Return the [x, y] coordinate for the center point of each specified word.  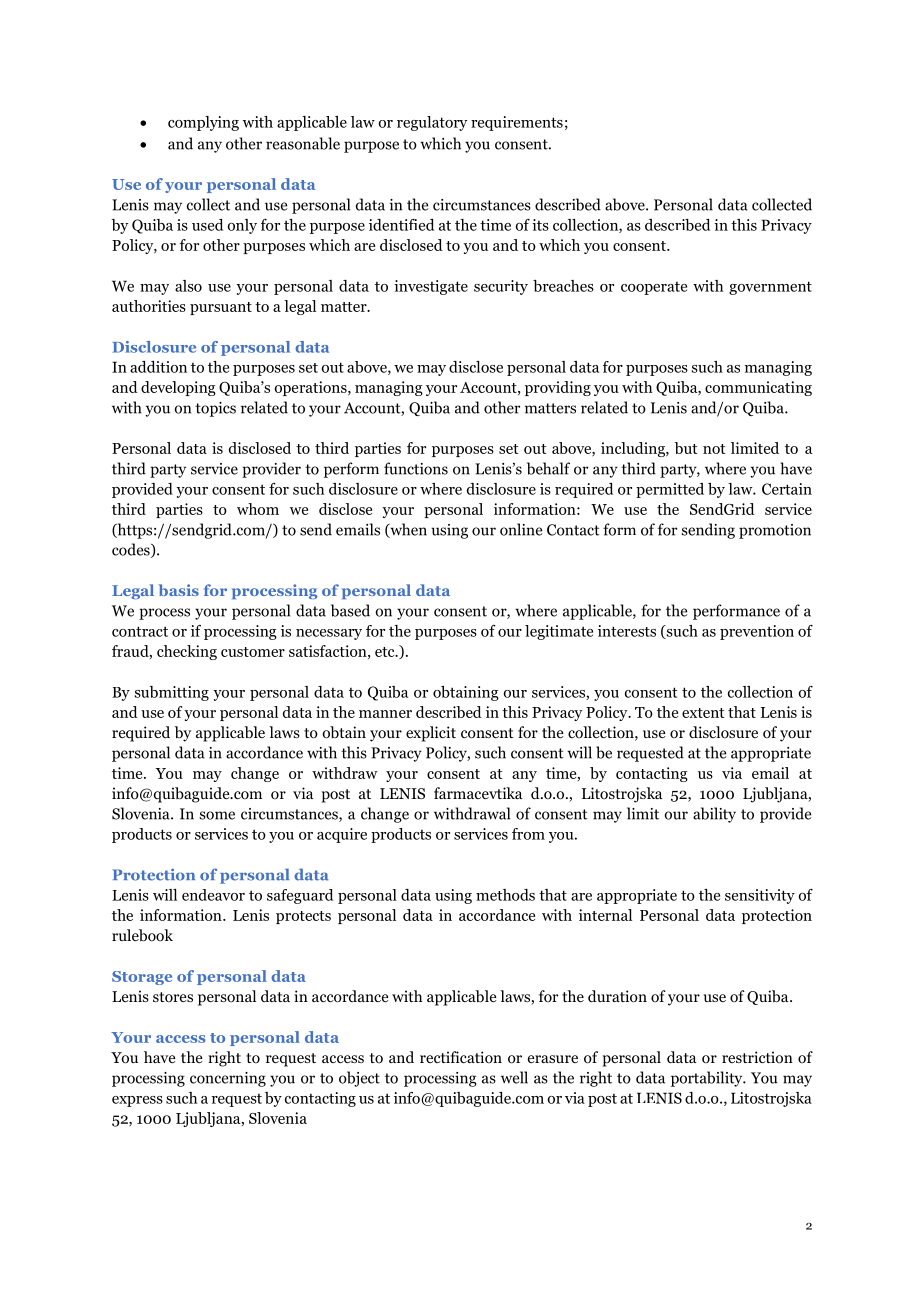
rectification [461, 1057]
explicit [431, 734]
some [217, 815]
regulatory [432, 123]
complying [203, 123]
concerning [228, 1079]
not [714, 449]
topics [215, 409]
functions [416, 468]
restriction [757, 1057]
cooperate [654, 288]
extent [703, 713]
